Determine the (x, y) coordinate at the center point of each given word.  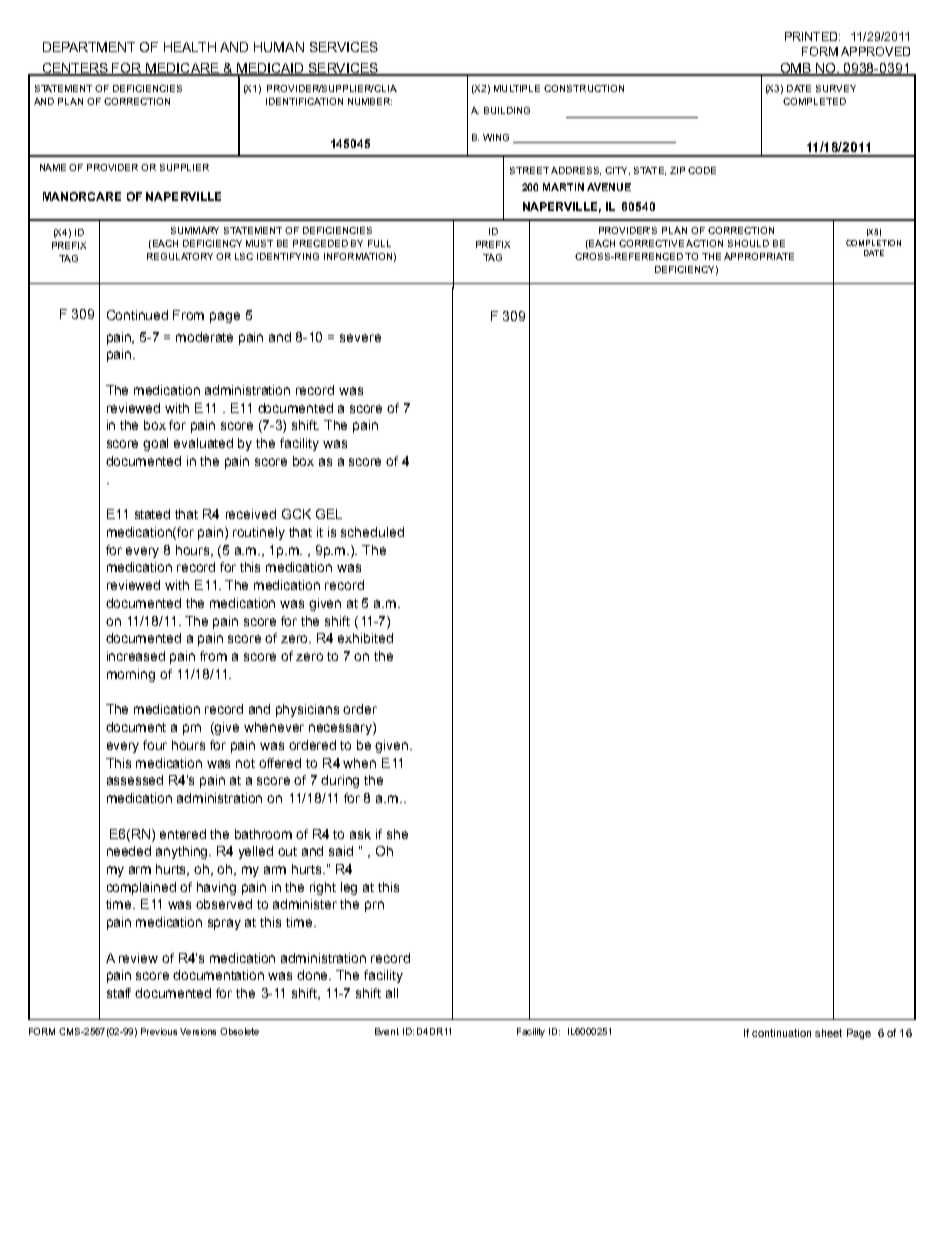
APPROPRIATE (759, 256)
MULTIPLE (517, 88)
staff (119, 993)
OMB (795, 69)
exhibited (365, 638)
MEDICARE (182, 69)
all (392, 993)
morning (131, 675)
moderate (204, 337)
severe (360, 338)
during (340, 781)
